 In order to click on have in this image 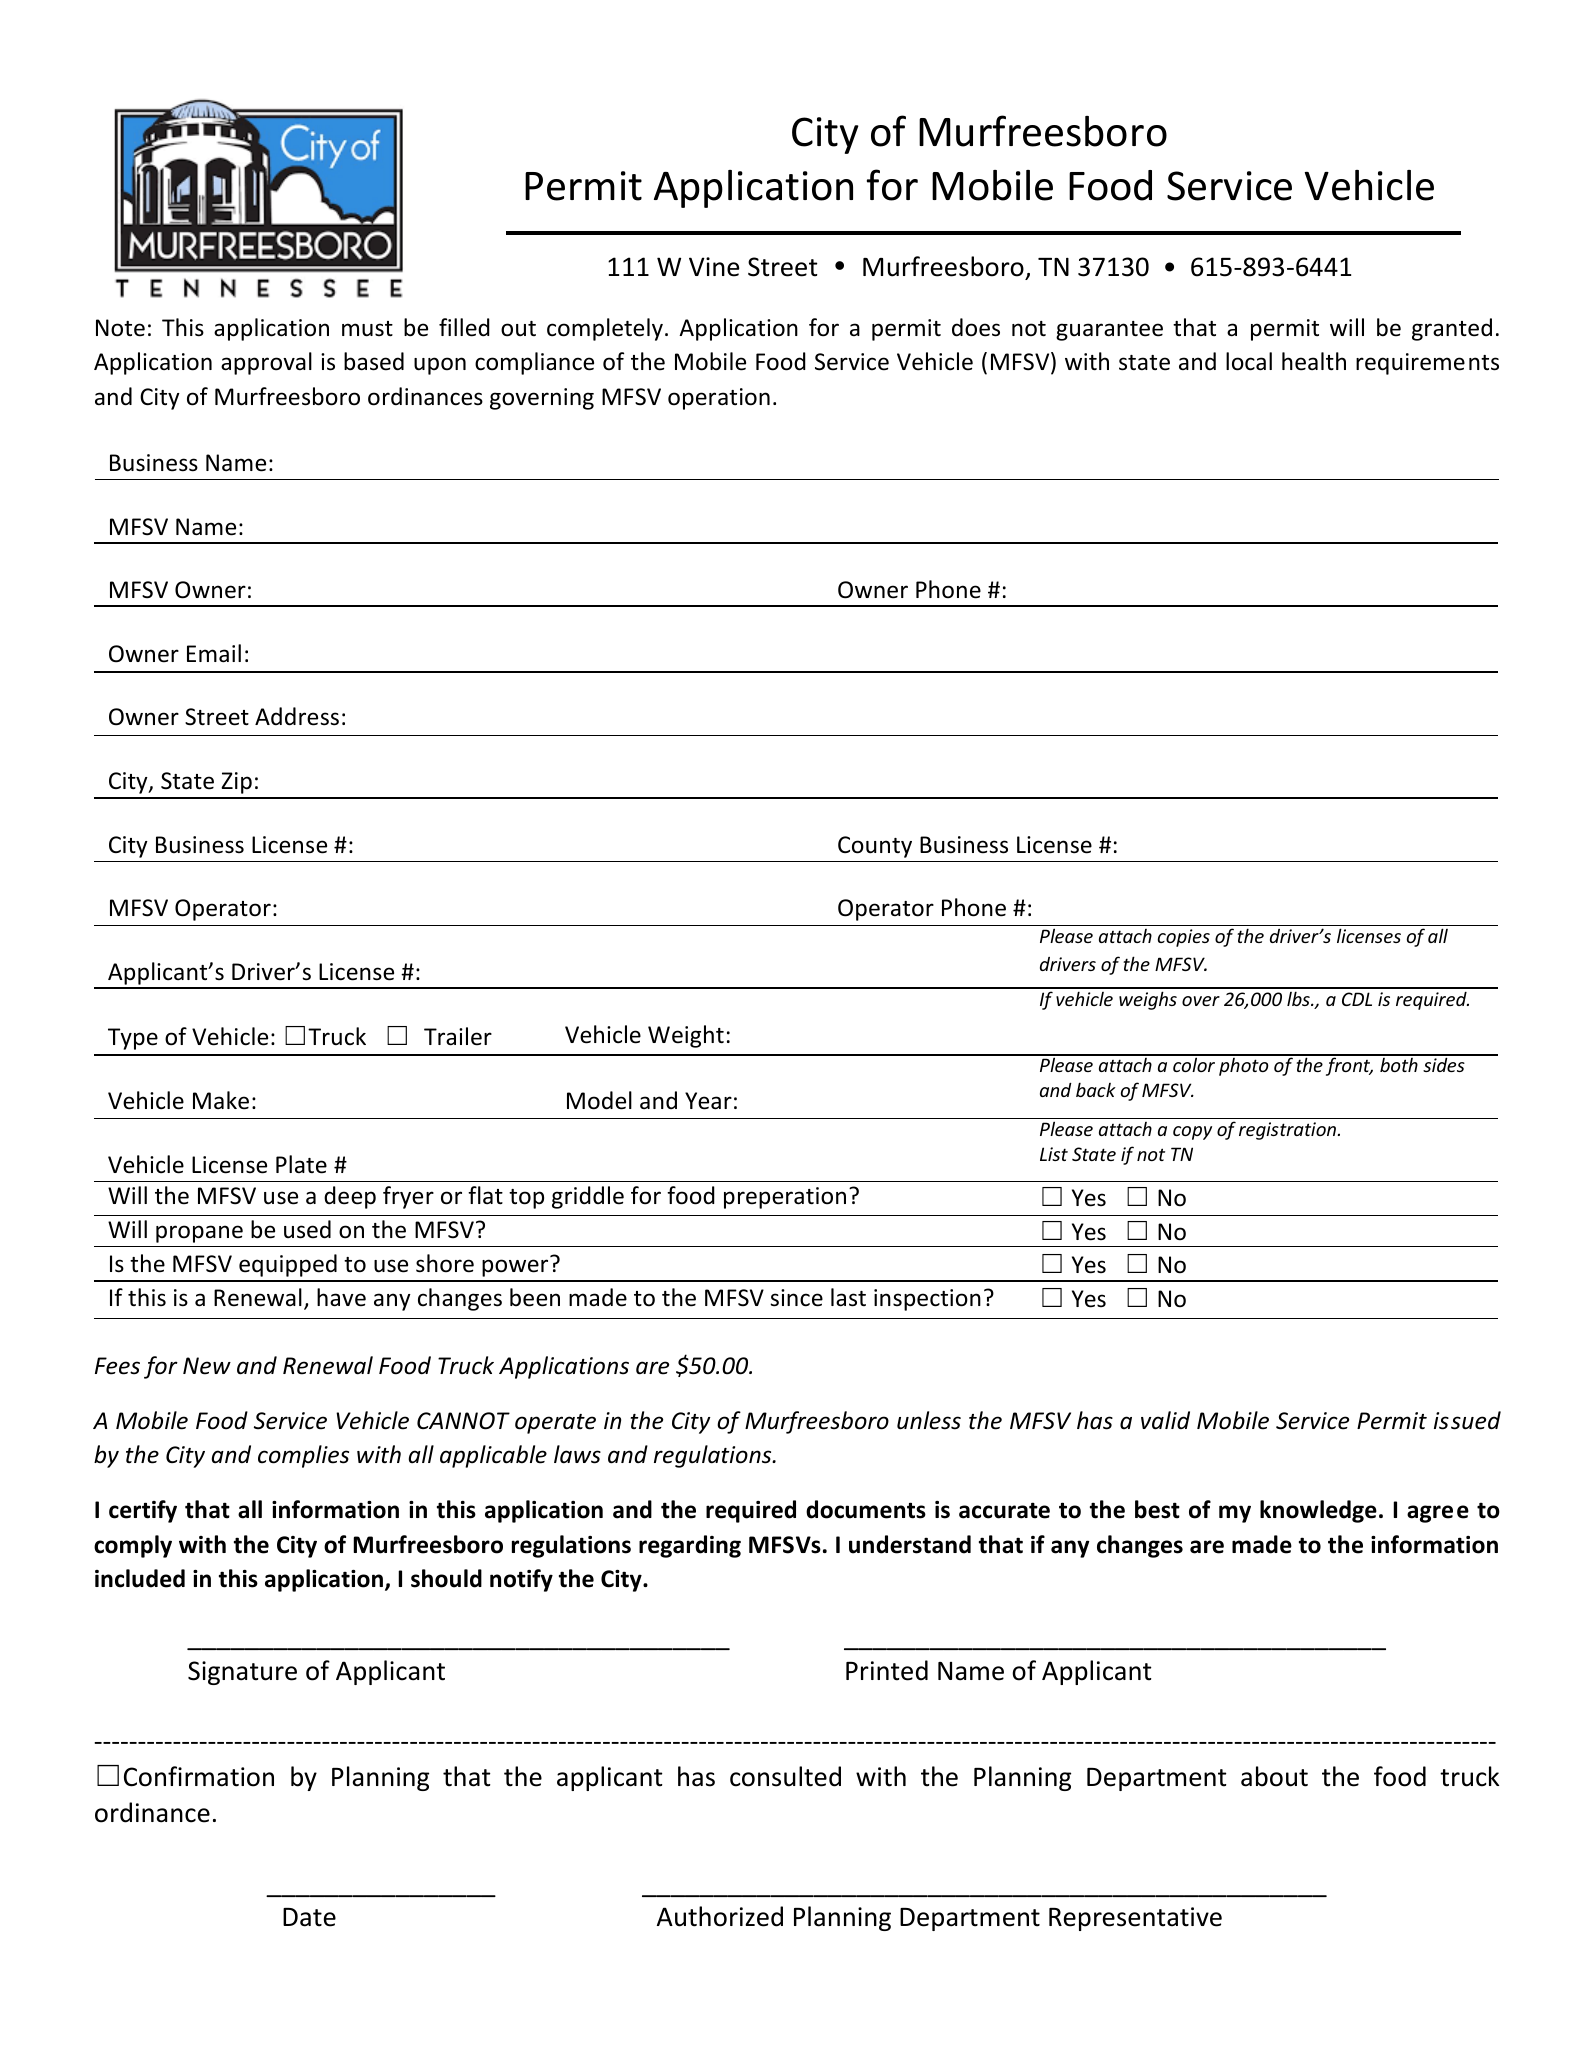, I will do `click(341, 1297)`.
